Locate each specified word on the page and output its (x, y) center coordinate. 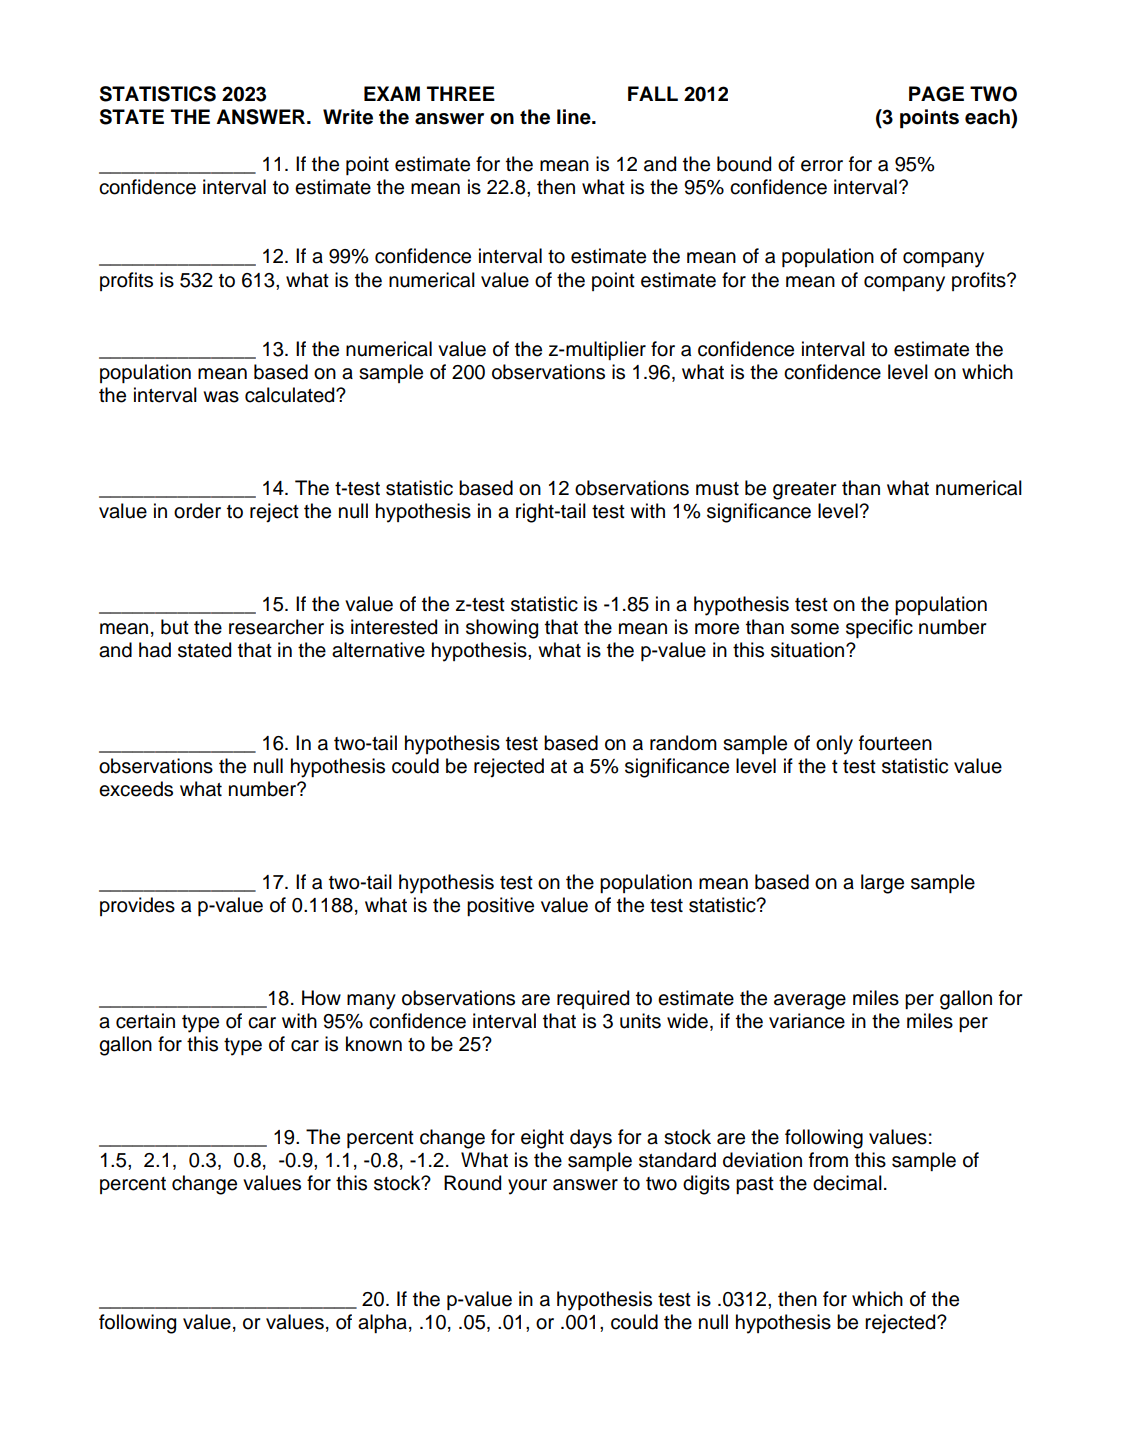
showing (502, 629)
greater (805, 491)
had (155, 650)
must (717, 489)
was (221, 397)
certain (145, 1021)
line (575, 117)
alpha (382, 1323)
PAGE (936, 94)
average (810, 1002)
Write (348, 117)
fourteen (895, 743)
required (593, 999)
